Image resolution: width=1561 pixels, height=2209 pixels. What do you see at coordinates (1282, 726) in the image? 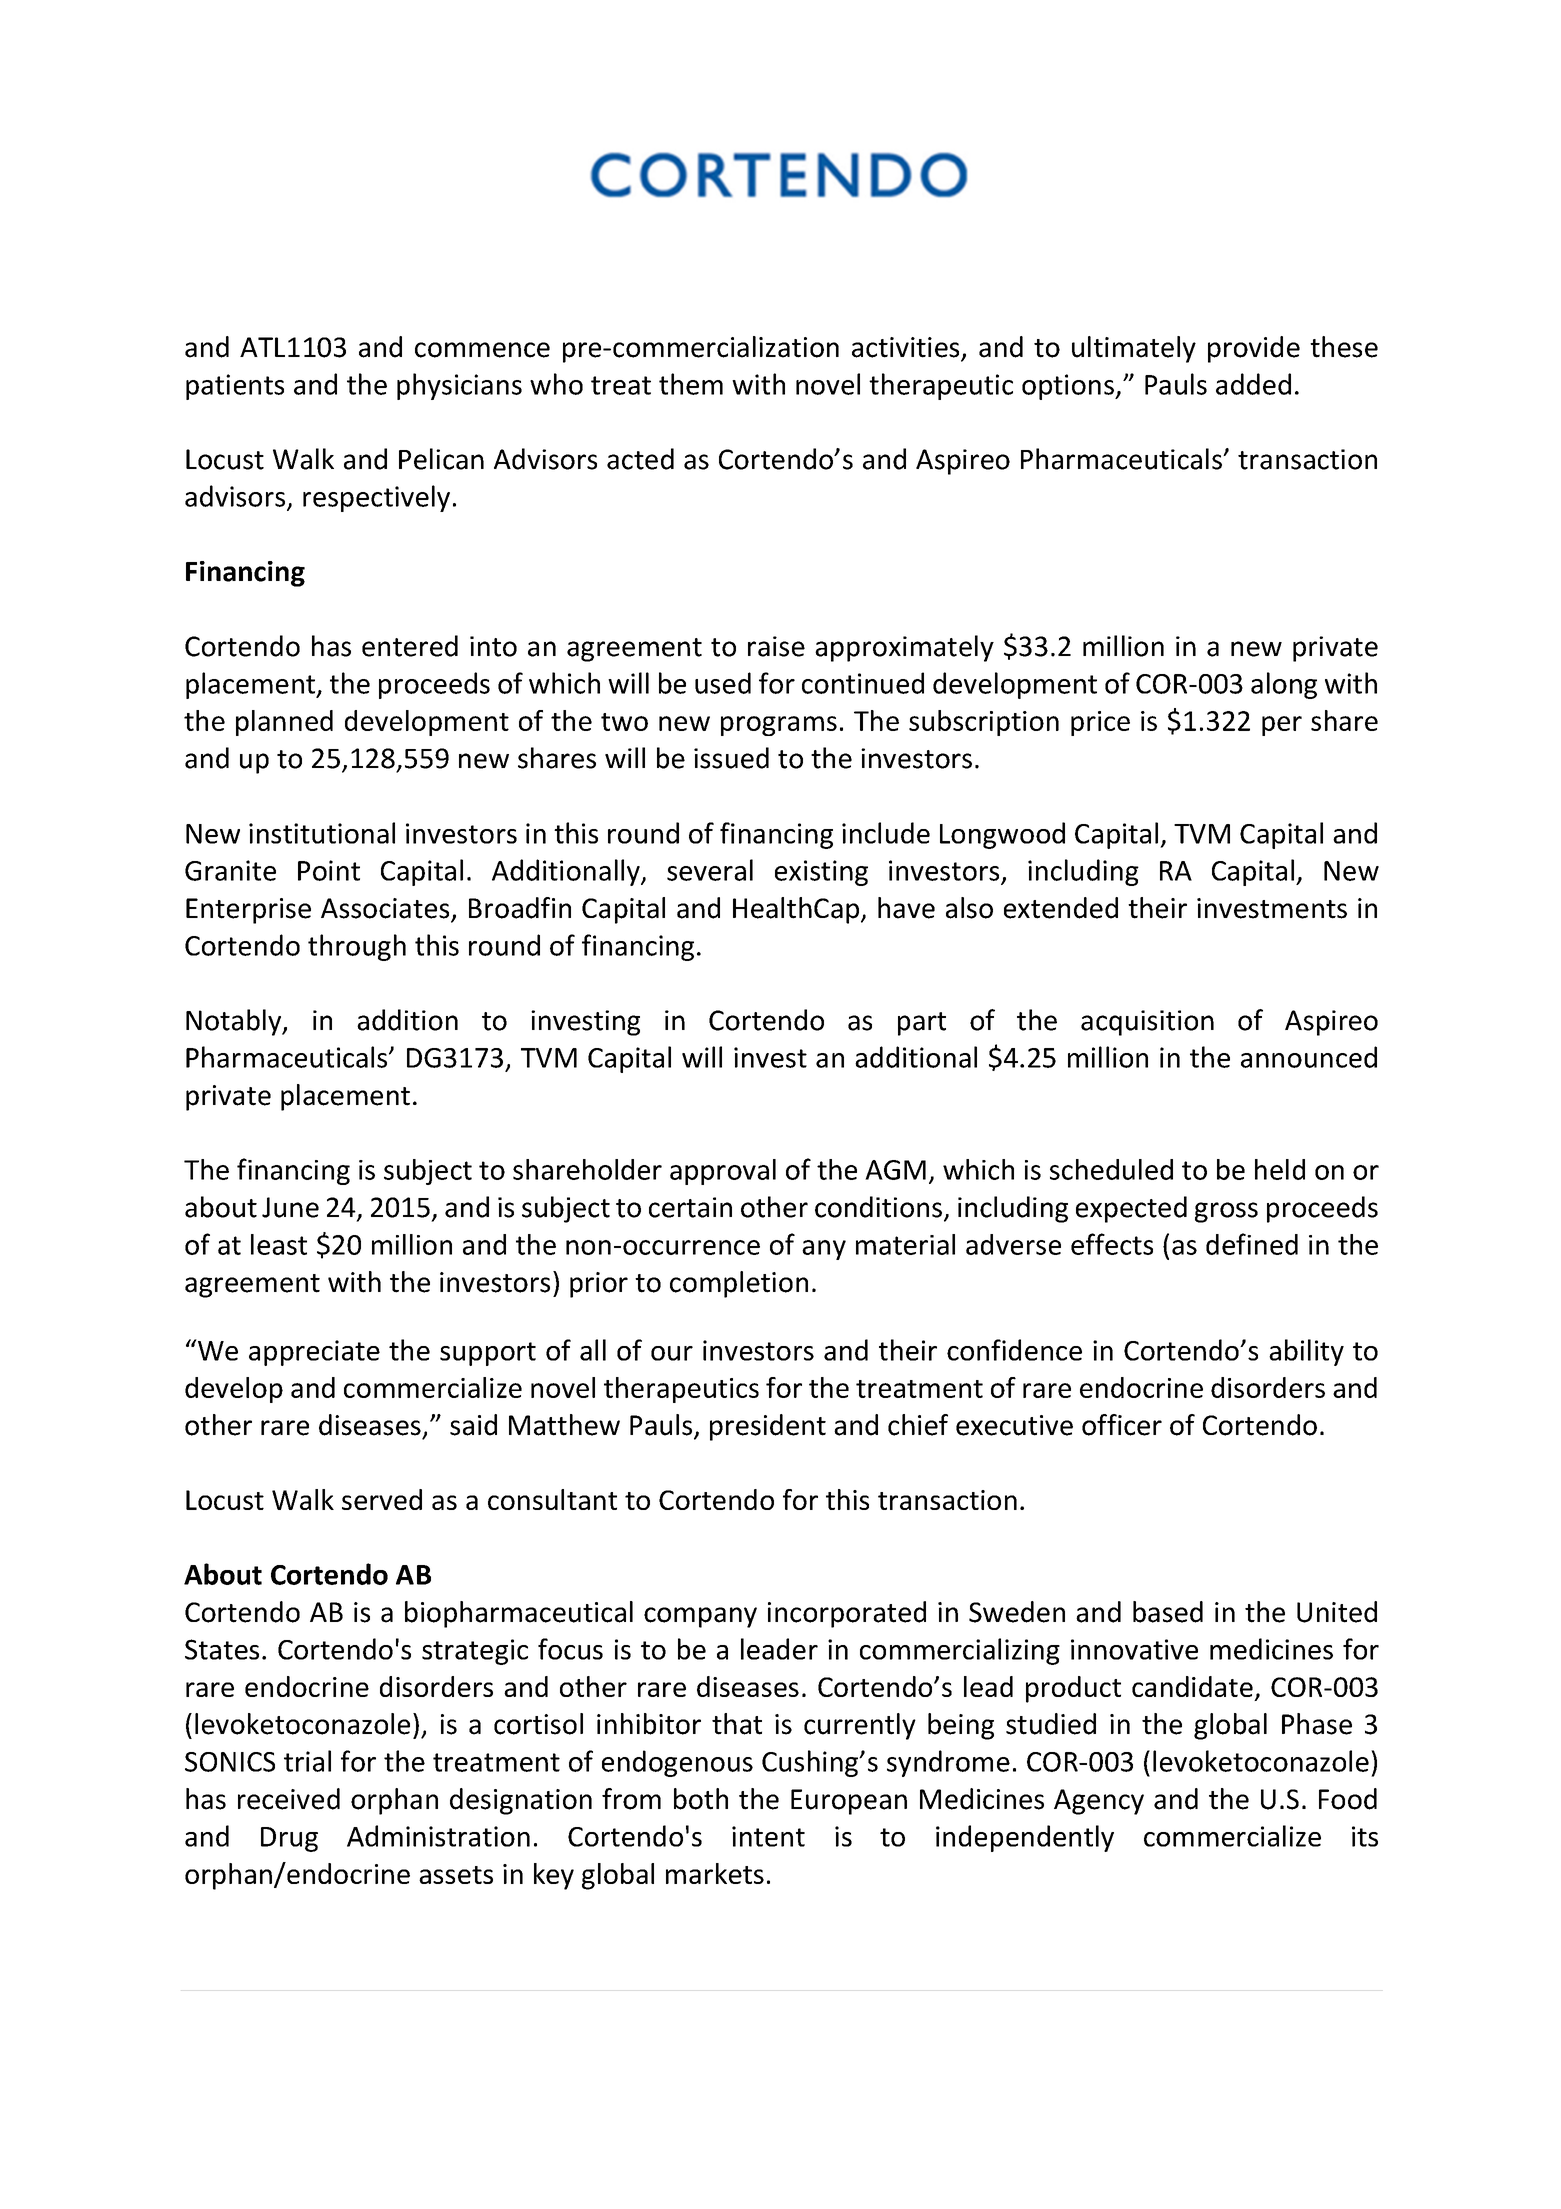
I see `per` at bounding box center [1282, 726].
